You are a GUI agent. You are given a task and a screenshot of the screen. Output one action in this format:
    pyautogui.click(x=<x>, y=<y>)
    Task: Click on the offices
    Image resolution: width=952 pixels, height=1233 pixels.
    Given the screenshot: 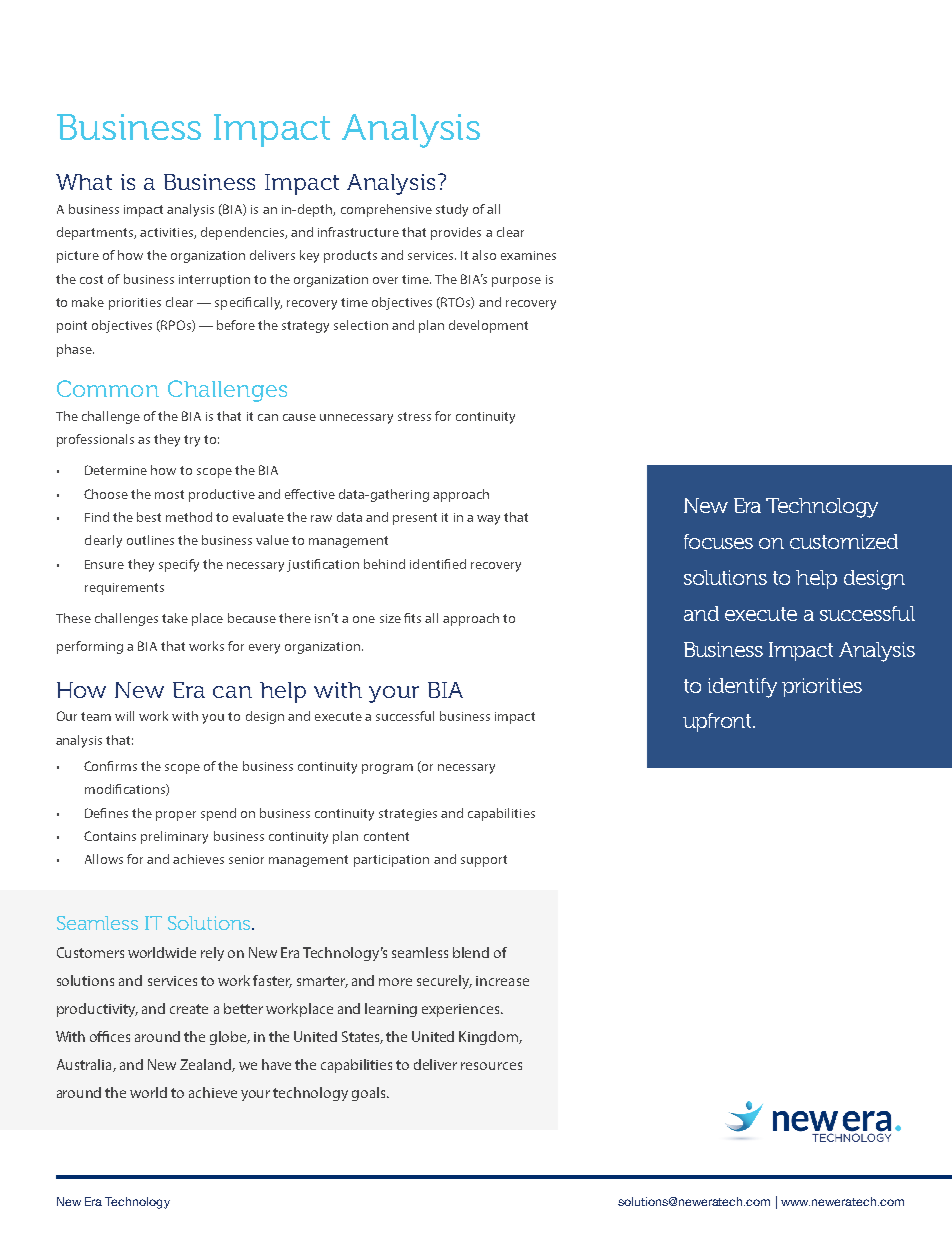 What is the action you would take?
    pyautogui.click(x=110, y=1036)
